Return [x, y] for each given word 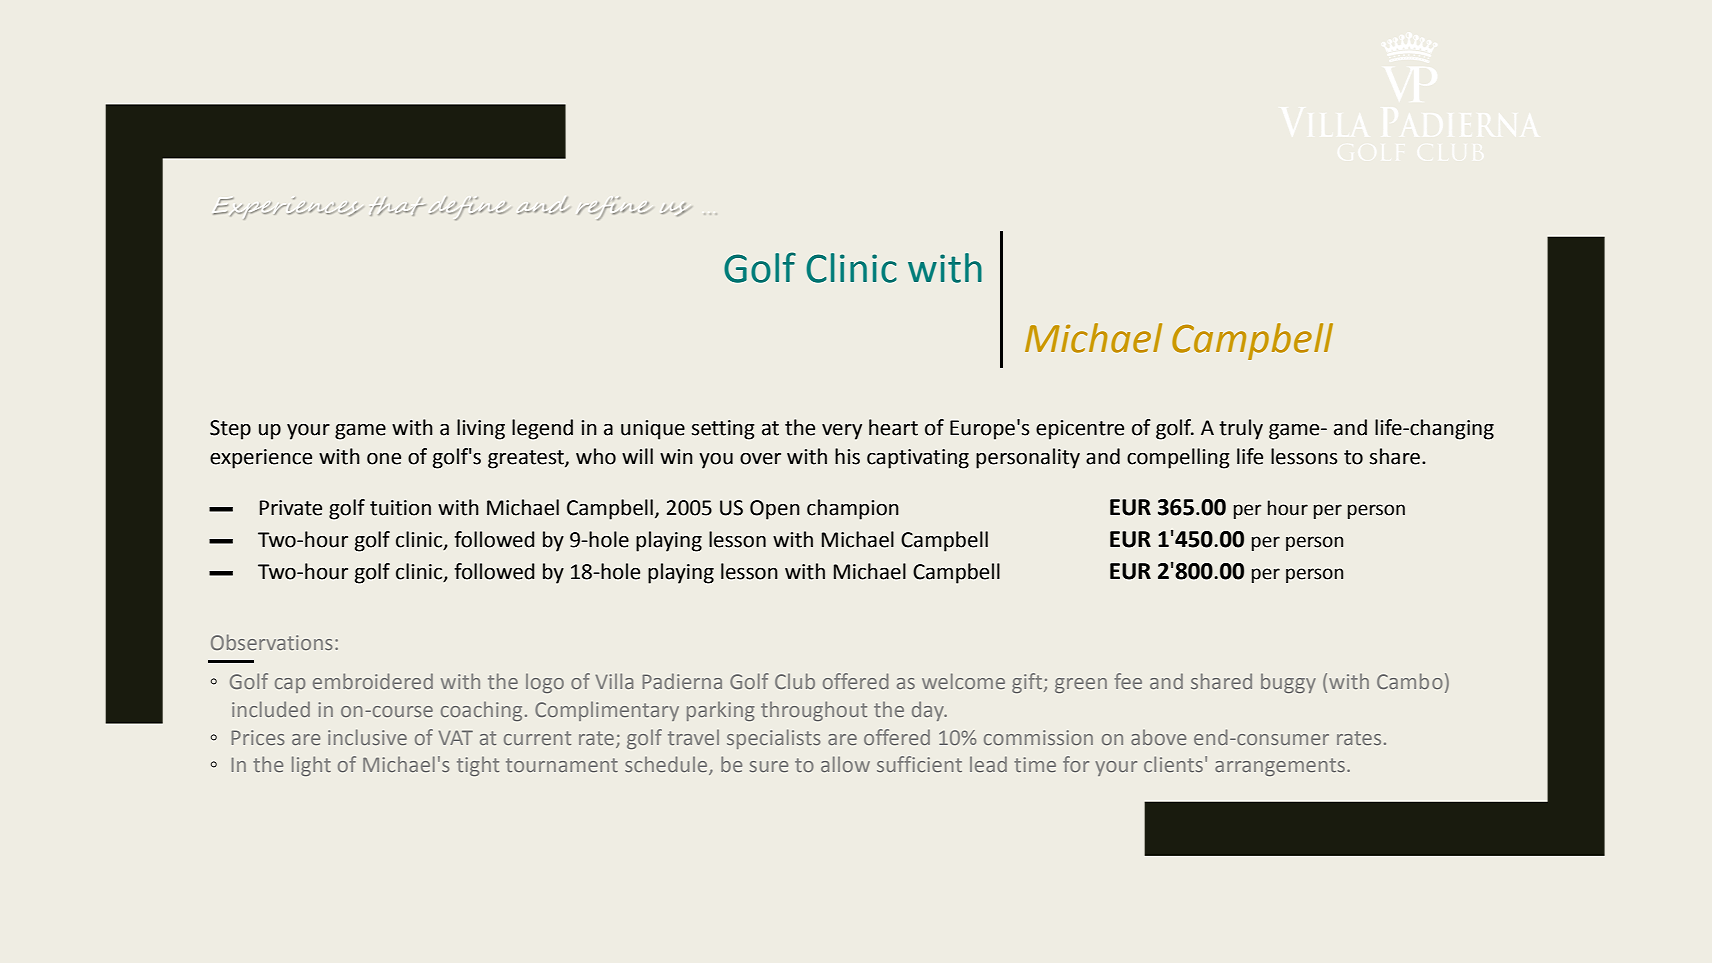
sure [769, 766]
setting [723, 430]
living [481, 429]
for [1076, 764]
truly [1241, 429]
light [311, 766]
